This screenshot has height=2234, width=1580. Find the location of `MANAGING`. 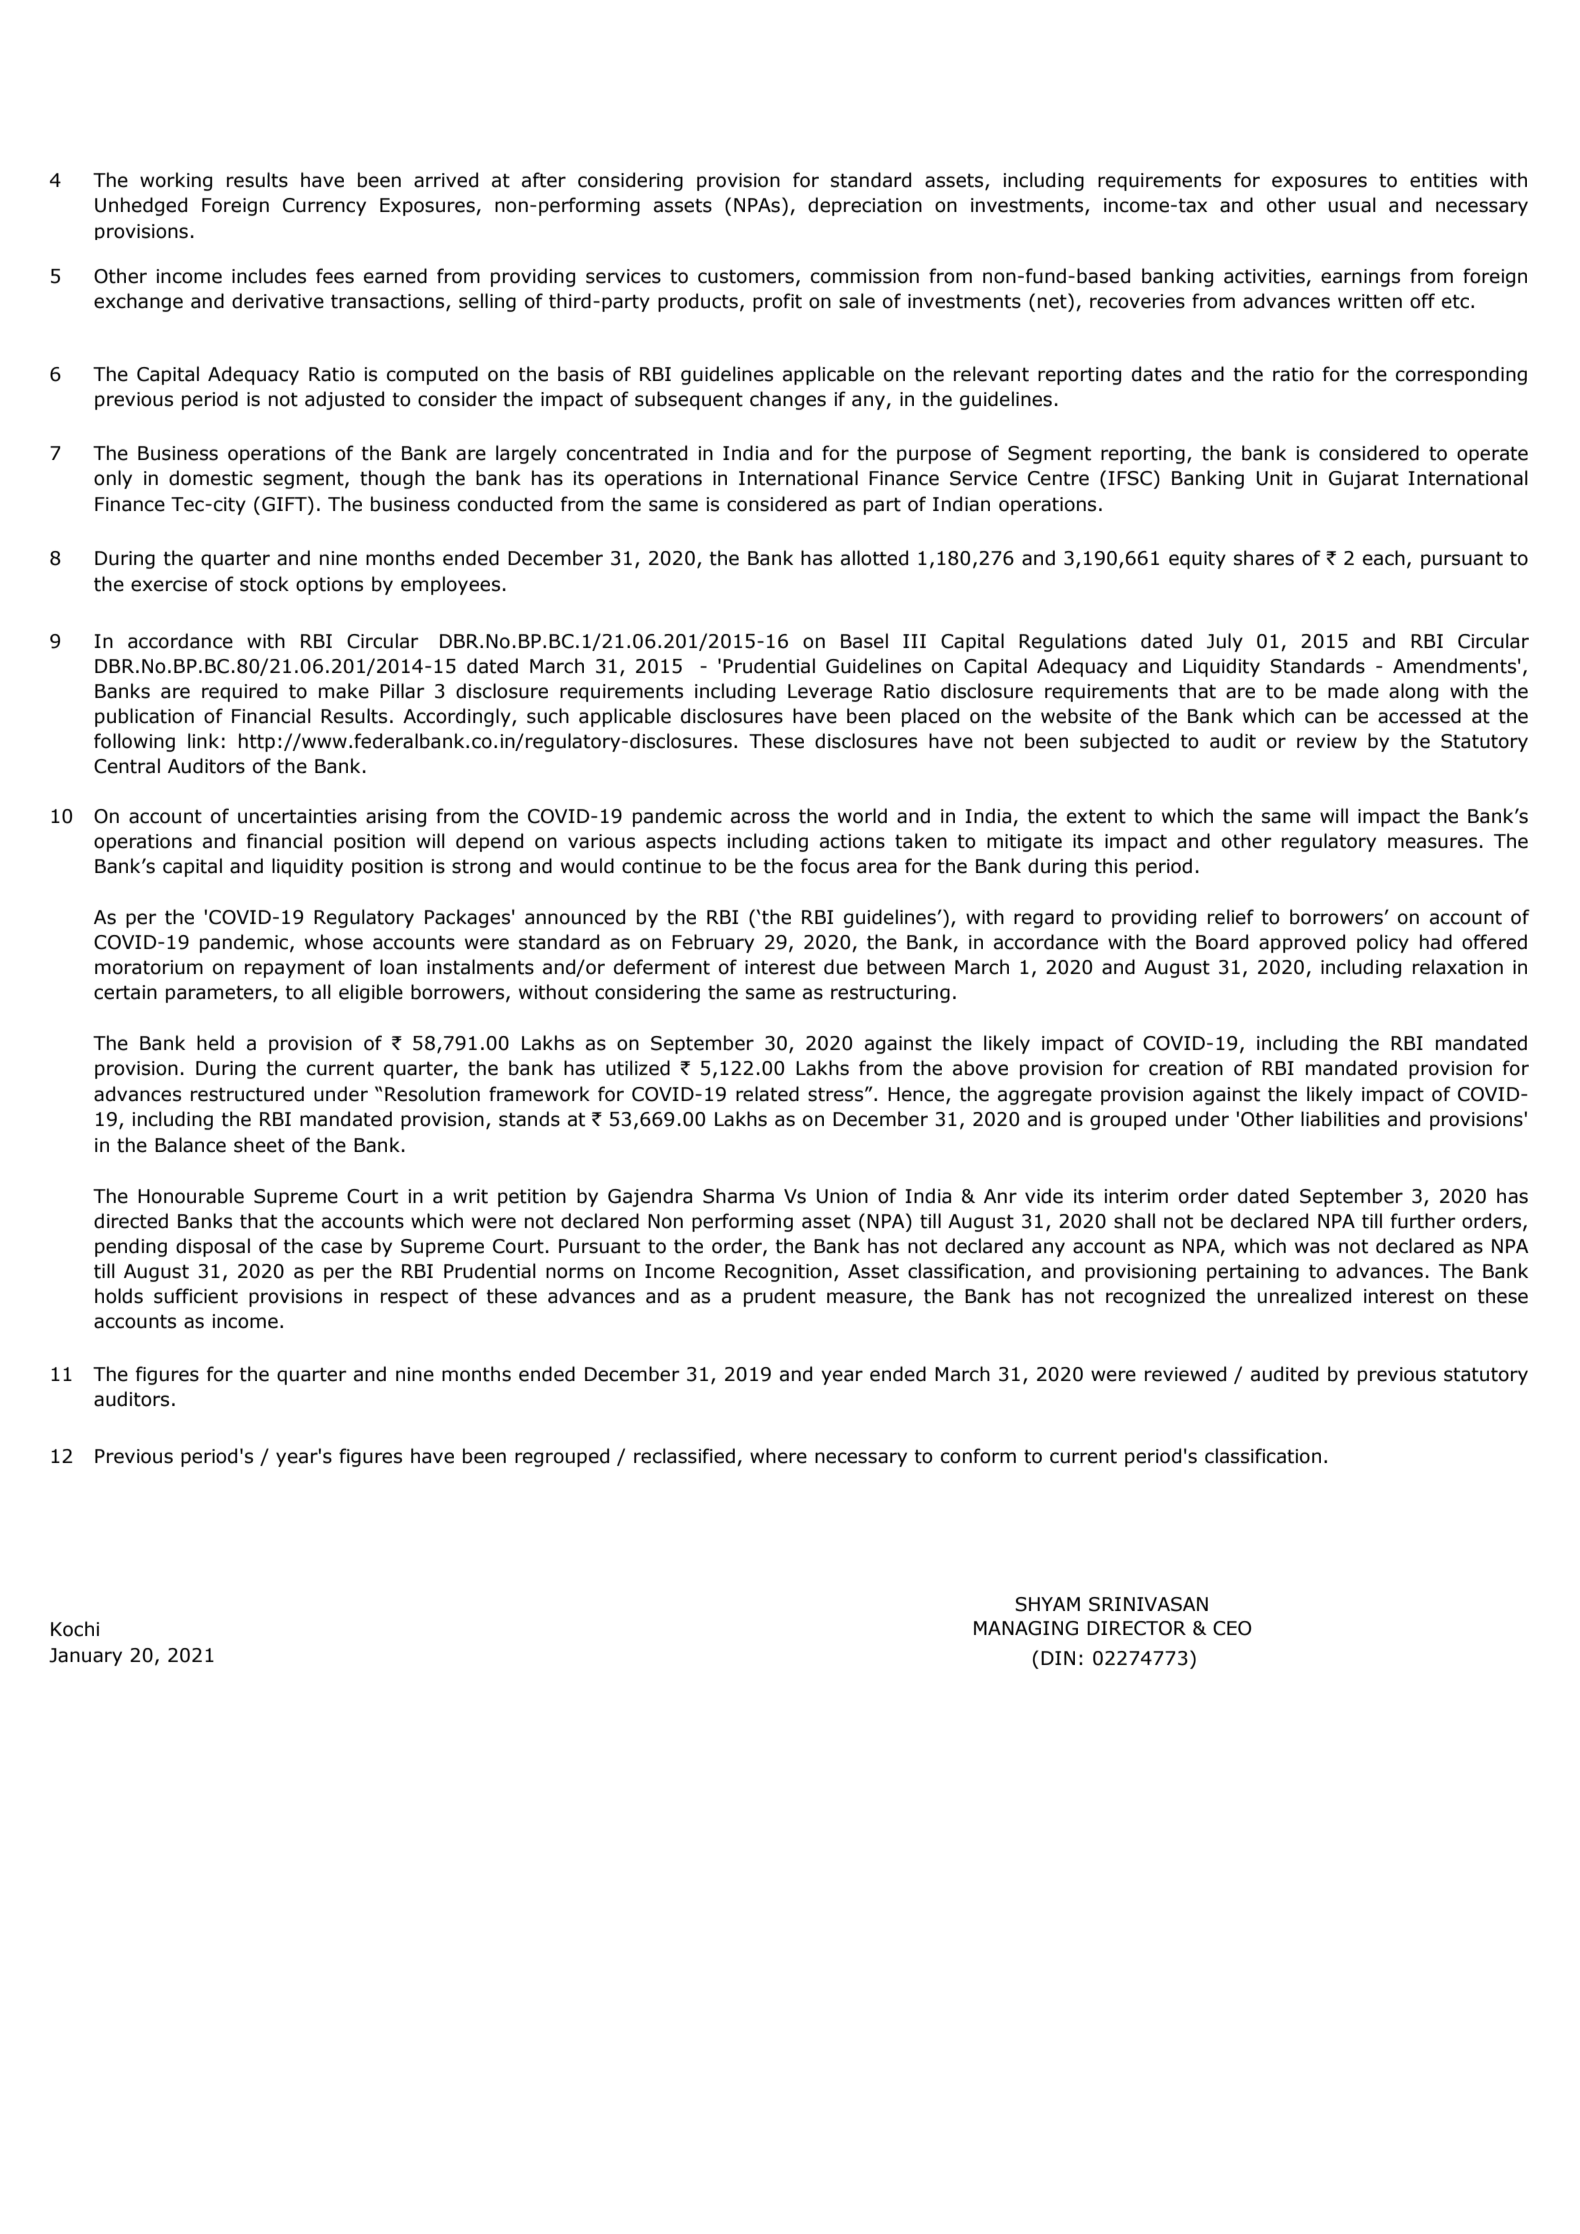

MANAGING is located at coordinates (1026, 1628).
